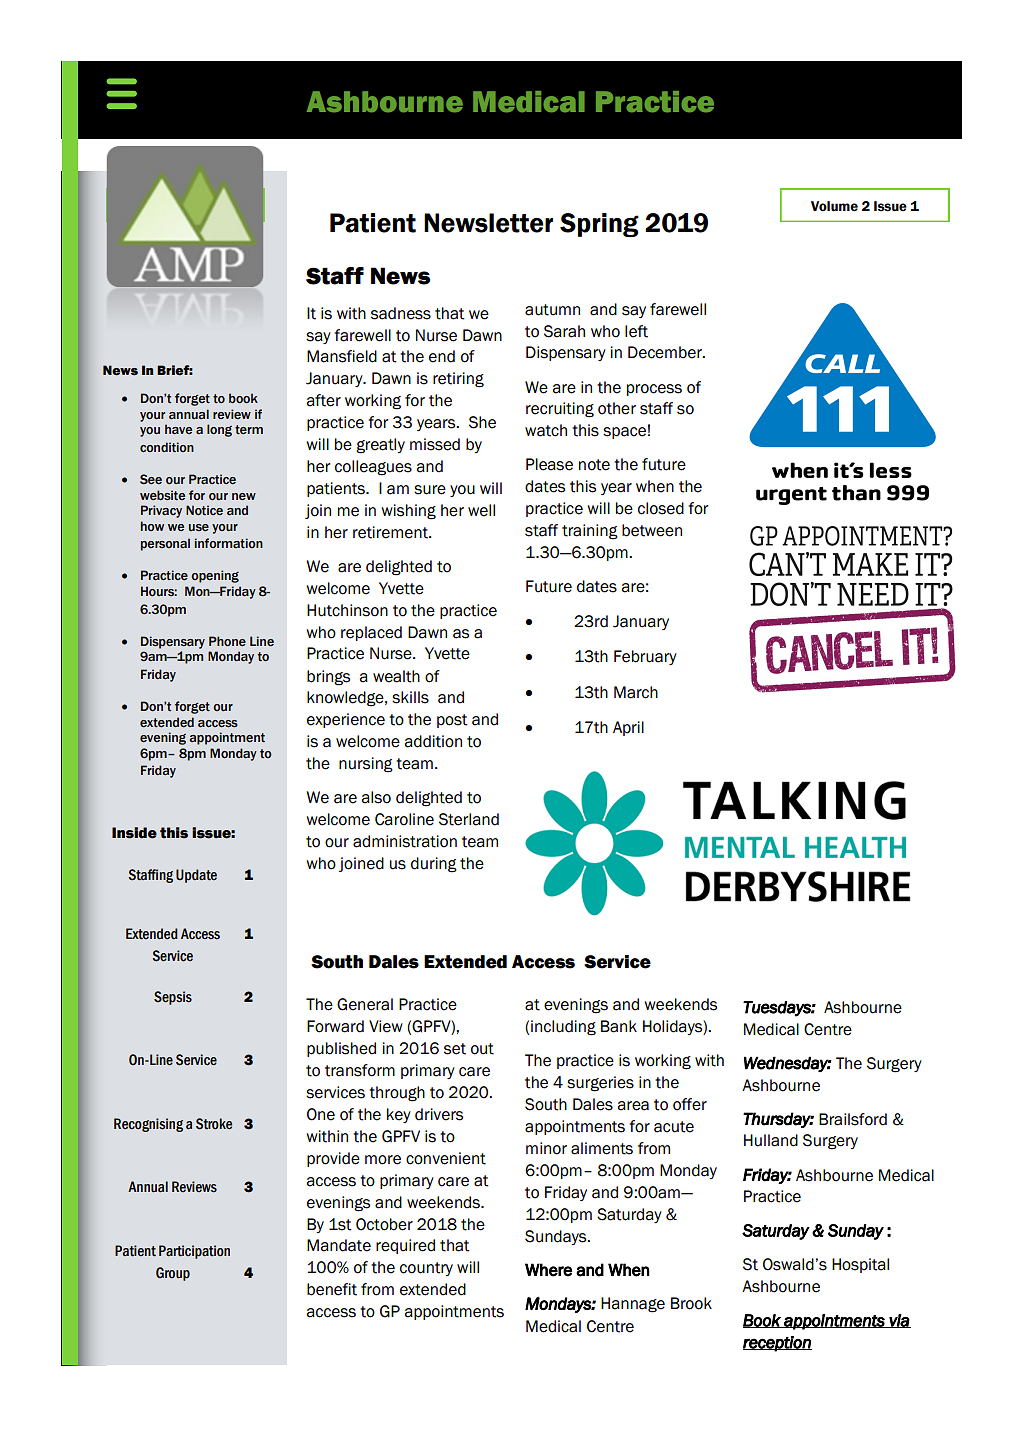 This screenshot has width=1023, height=1447. I want to click on Inside, so click(134, 833).
